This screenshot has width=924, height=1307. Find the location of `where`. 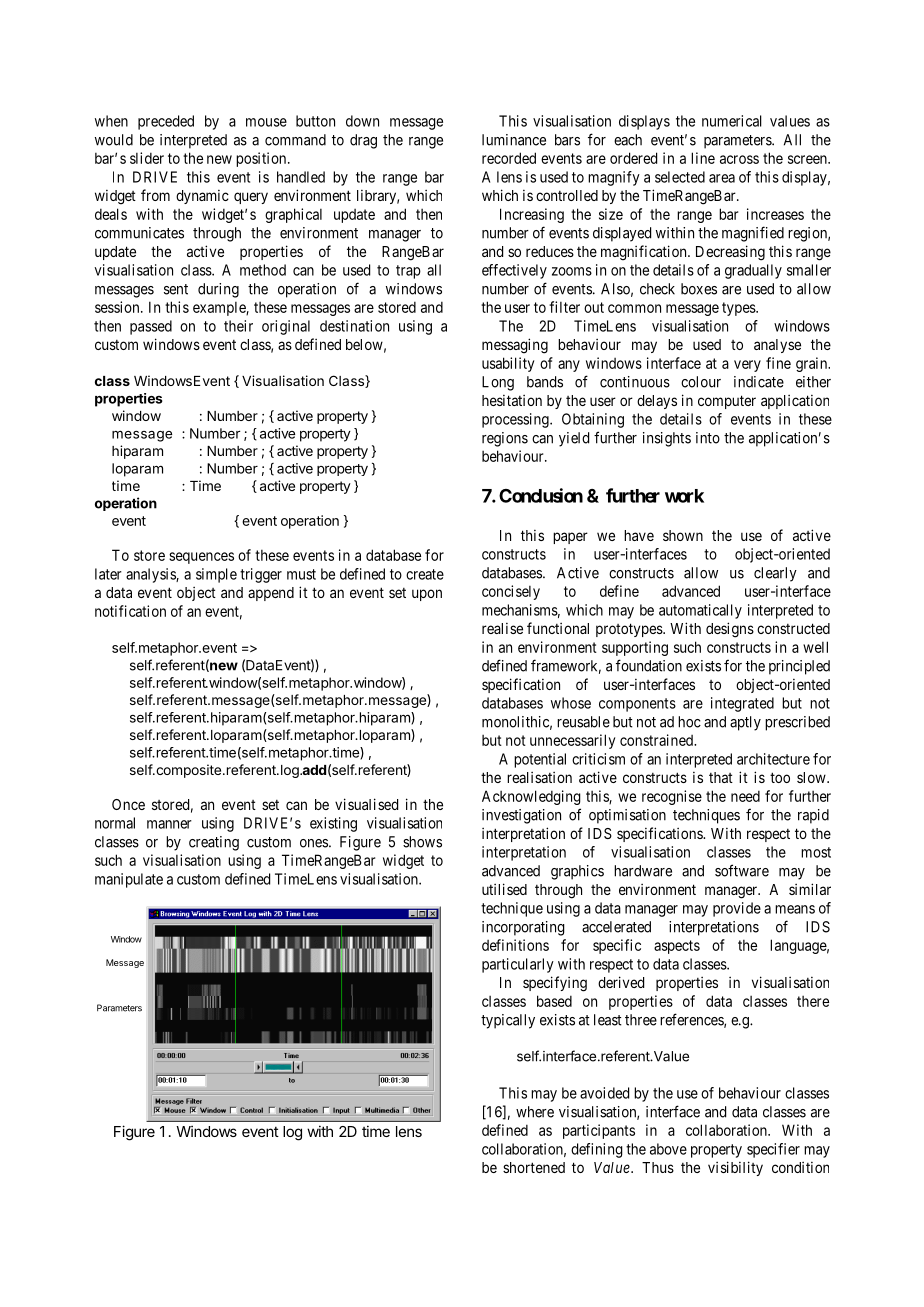

where is located at coordinates (535, 1112).
